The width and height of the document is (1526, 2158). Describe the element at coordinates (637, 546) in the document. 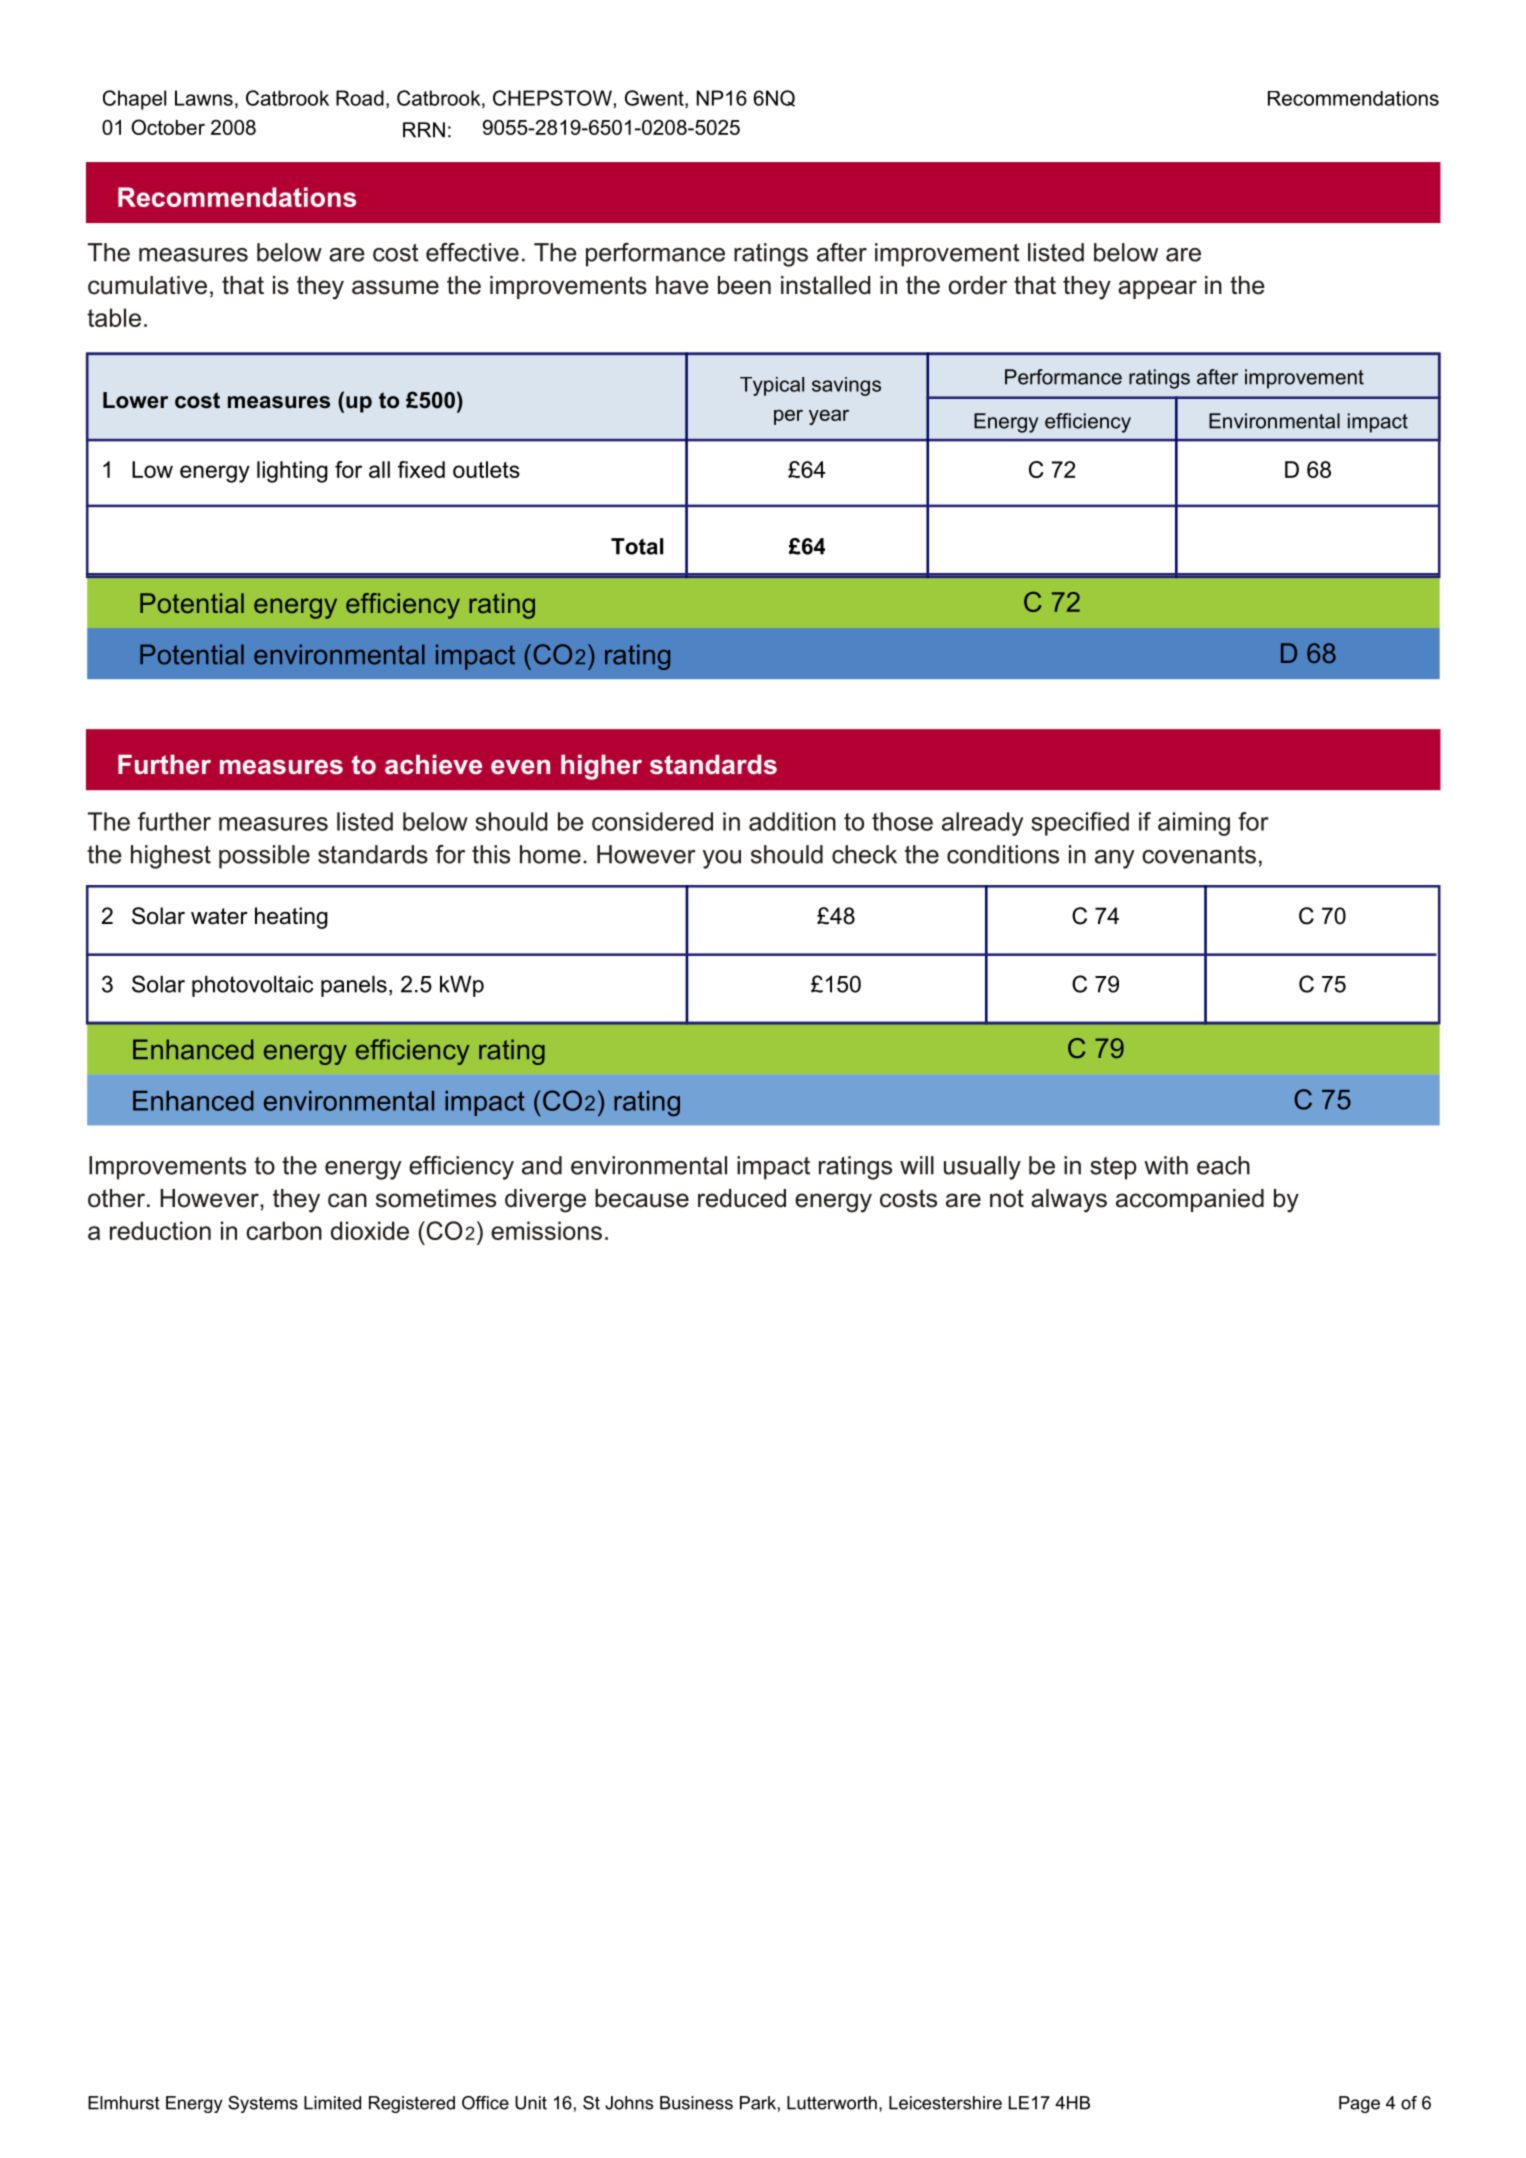

I see `Total` at that location.
